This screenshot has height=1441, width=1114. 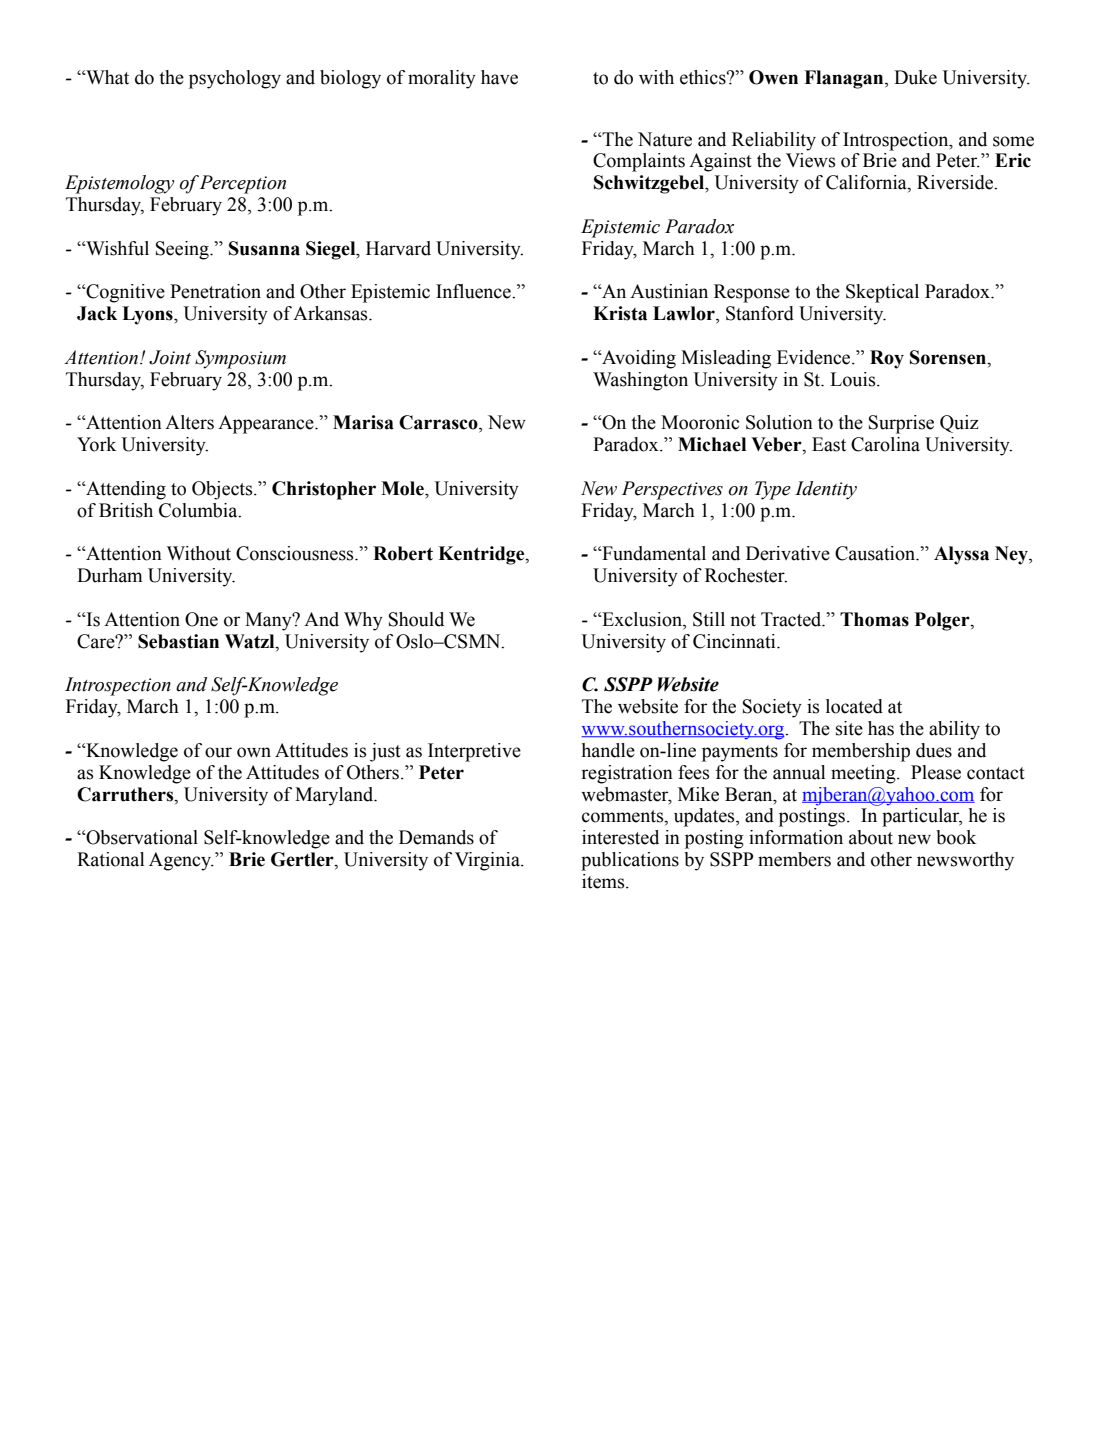 What do you see at coordinates (223, 490) in the screenshot?
I see `Objects` at bounding box center [223, 490].
